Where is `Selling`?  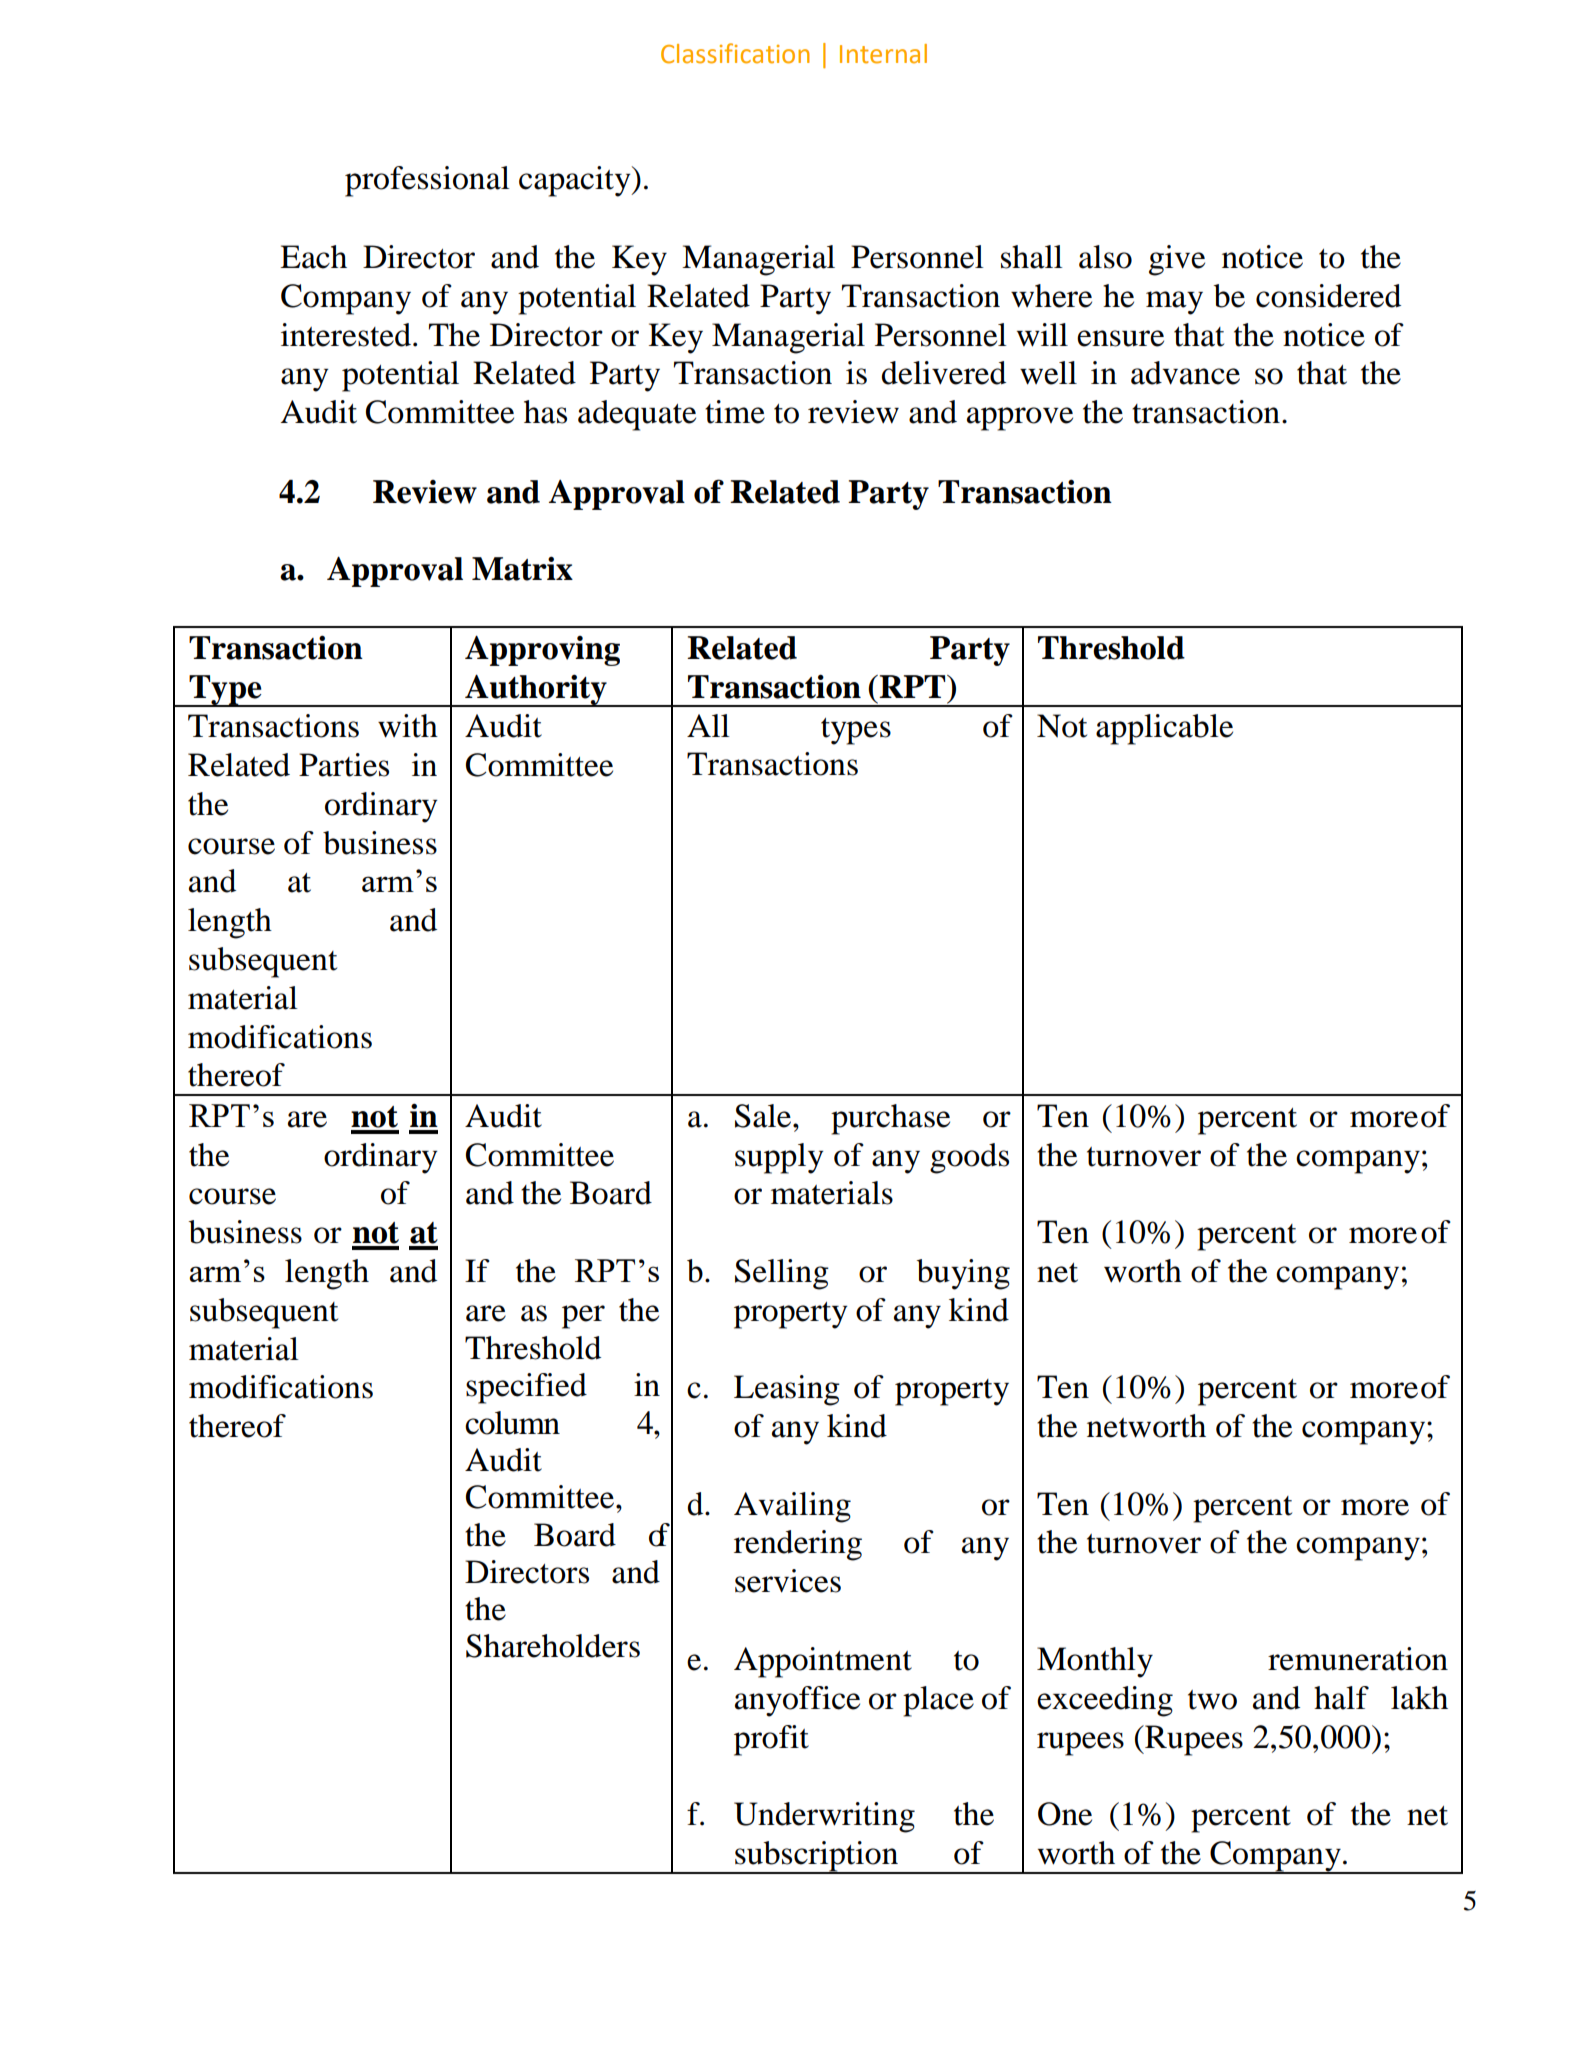 Selling is located at coordinates (782, 1274).
